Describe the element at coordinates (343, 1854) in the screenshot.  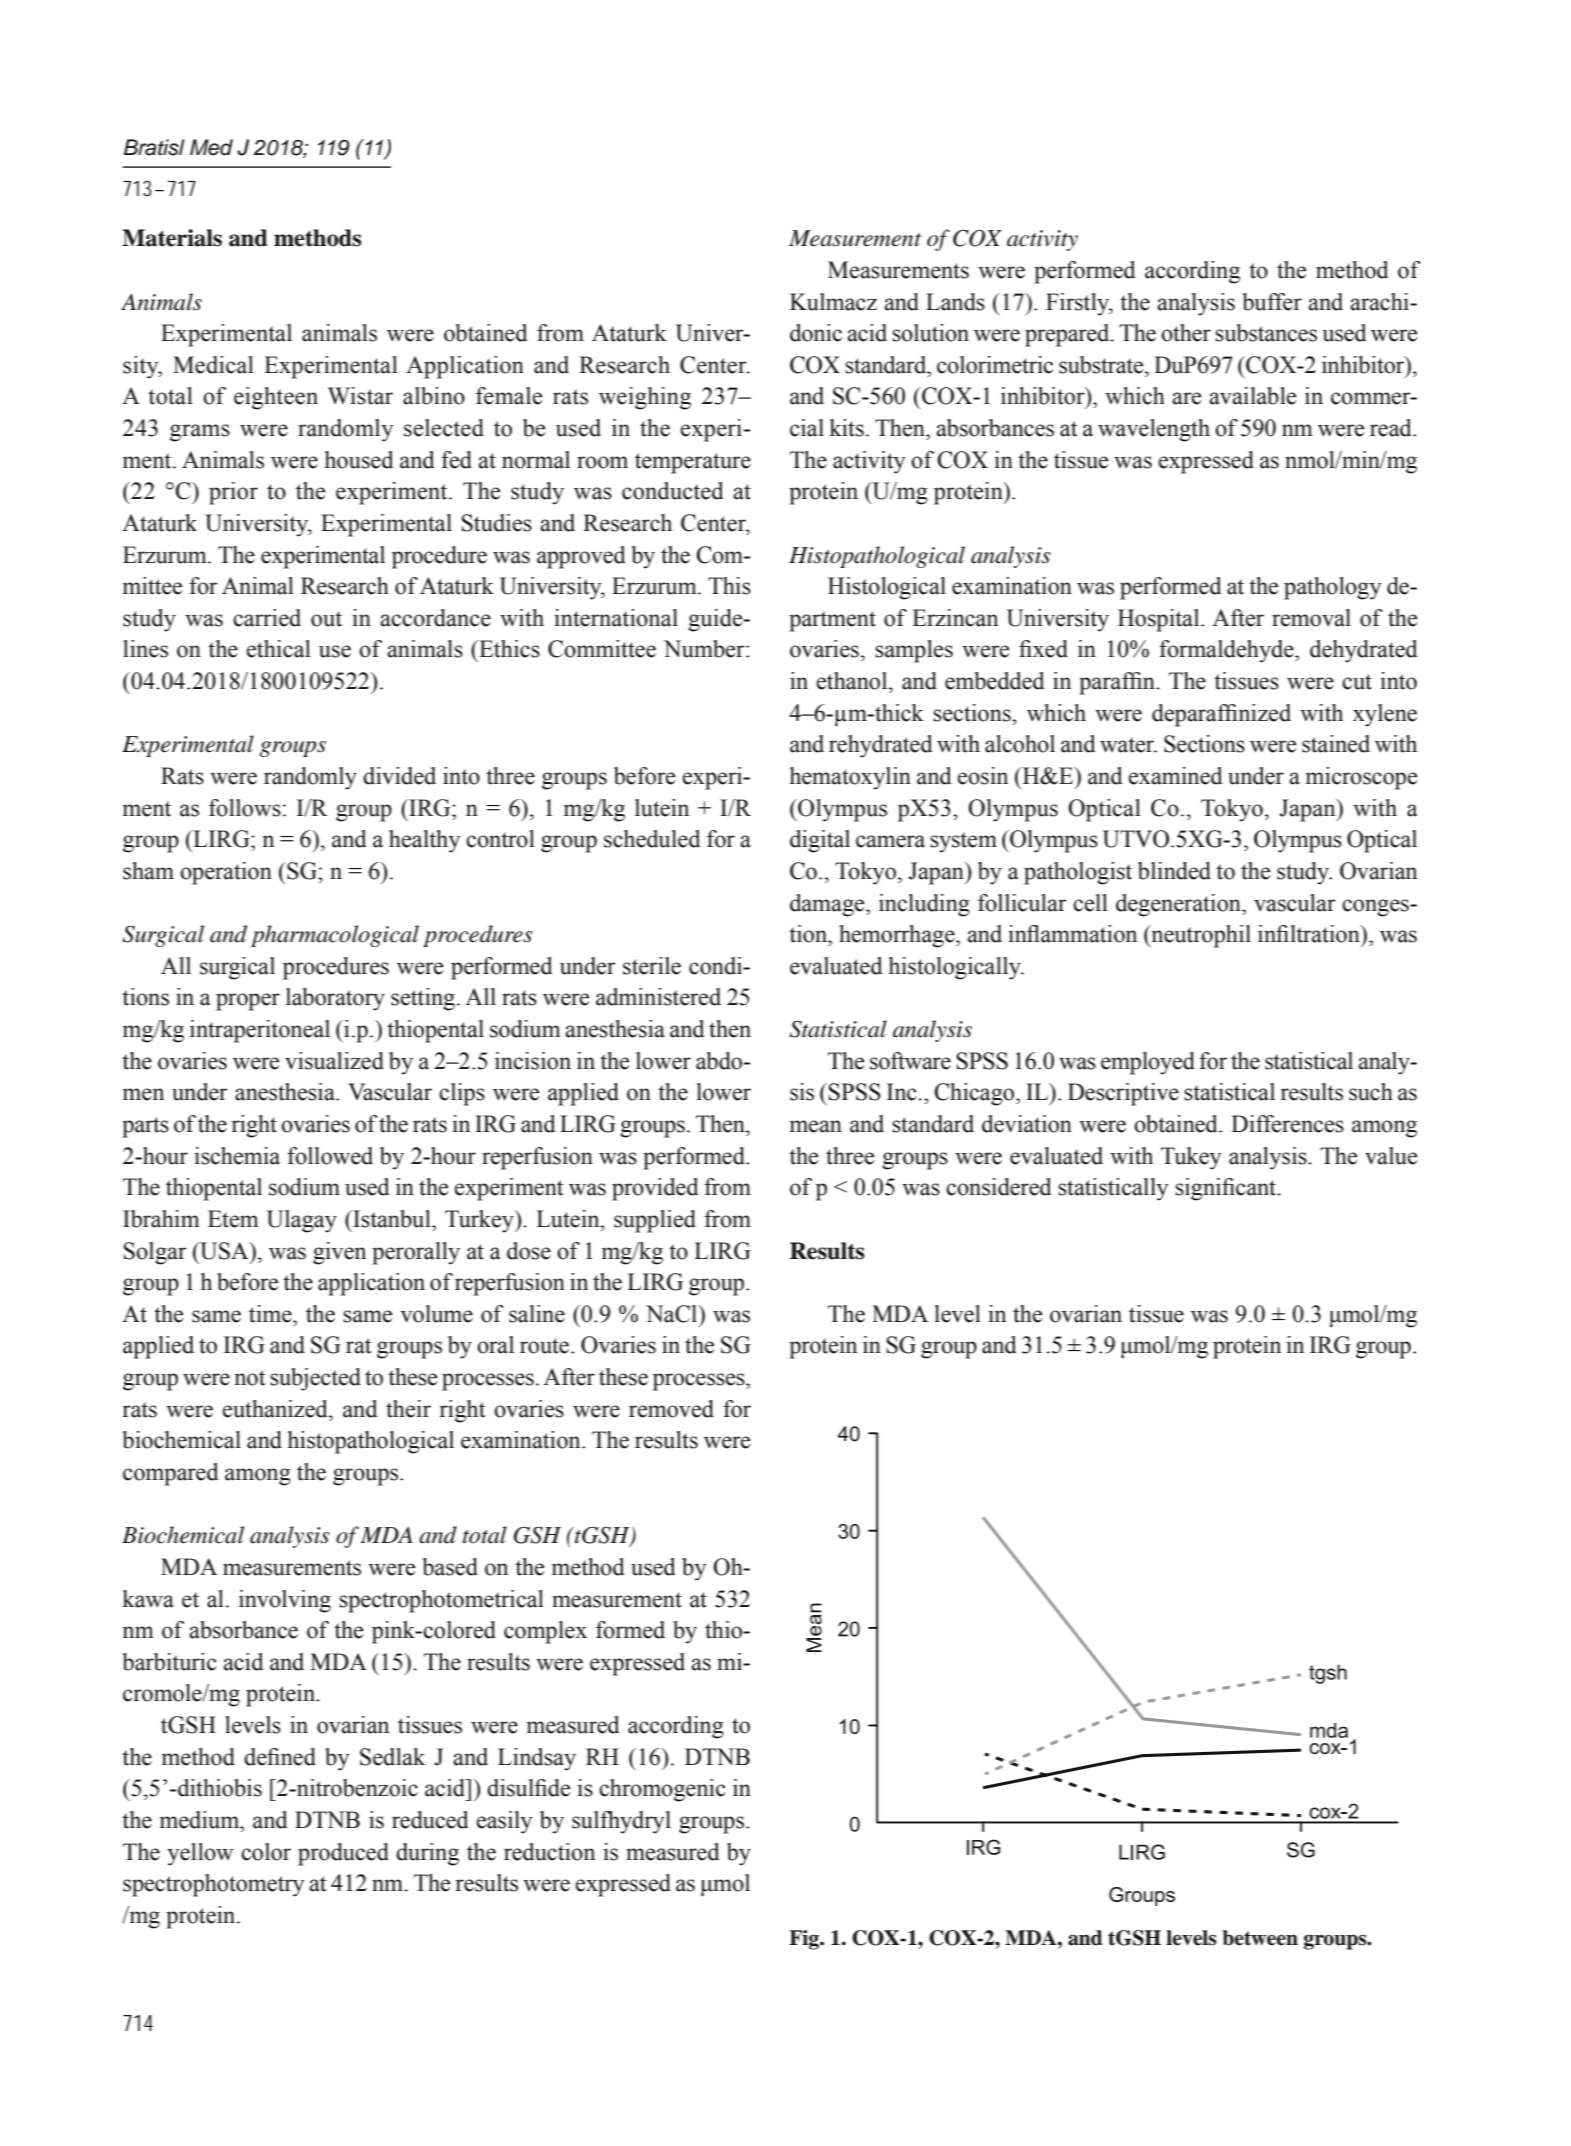
I see `produced` at that location.
